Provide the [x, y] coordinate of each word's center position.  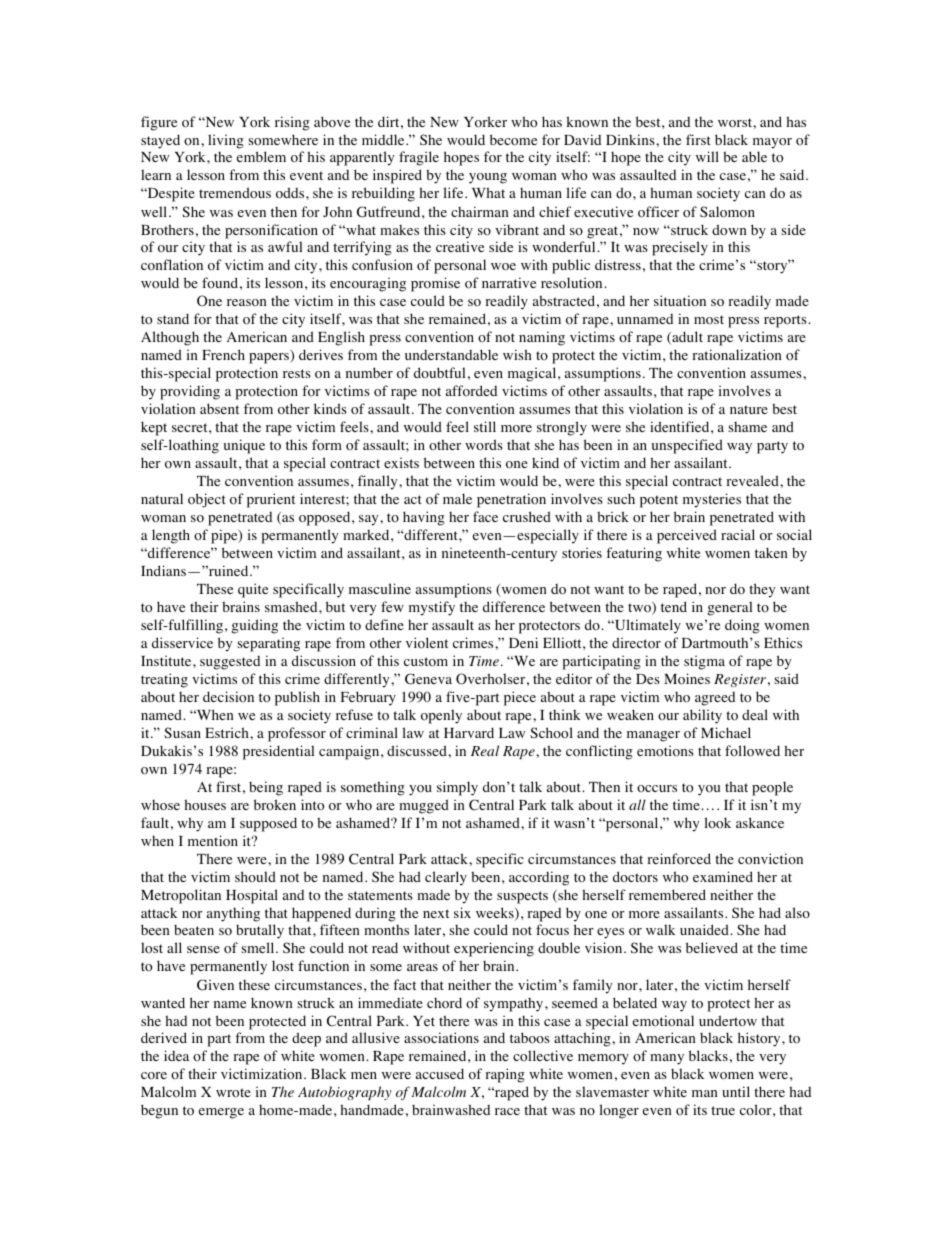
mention [213, 841]
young [488, 178]
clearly [446, 878]
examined [723, 876]
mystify [432, 608]
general [729, 608]
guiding [254, 626]
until [736, 1091]
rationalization [737, 355]
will [707, 156]
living [226, 141]
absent [219, 408]
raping [505, 1075]
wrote [233, 1093]
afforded [471, 391]
